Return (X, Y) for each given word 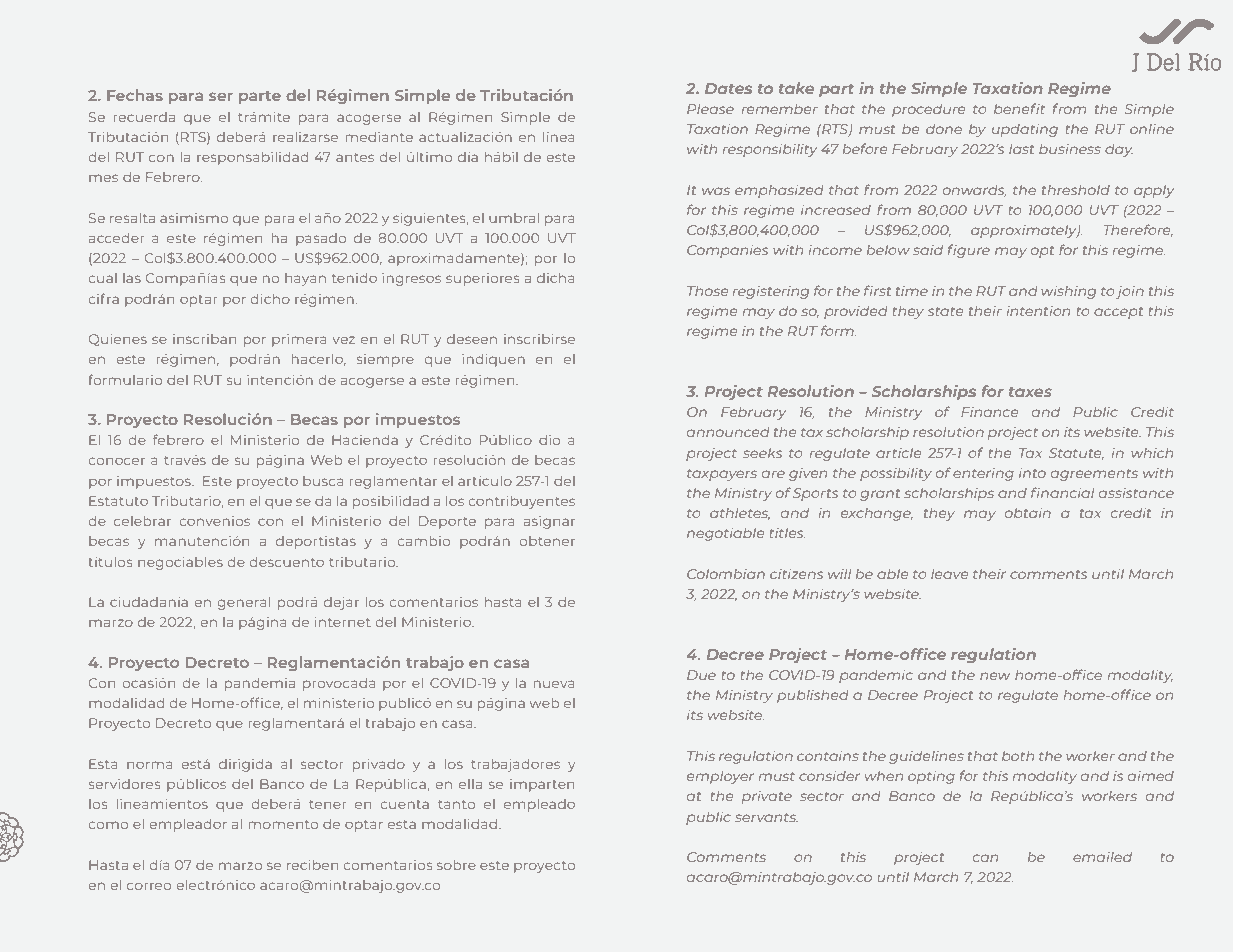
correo (149, 886)
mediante (379, 136)
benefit (1019, 108)
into (1032, 473)
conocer (116, 461)
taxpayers (722, 475)
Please (710, 109)
